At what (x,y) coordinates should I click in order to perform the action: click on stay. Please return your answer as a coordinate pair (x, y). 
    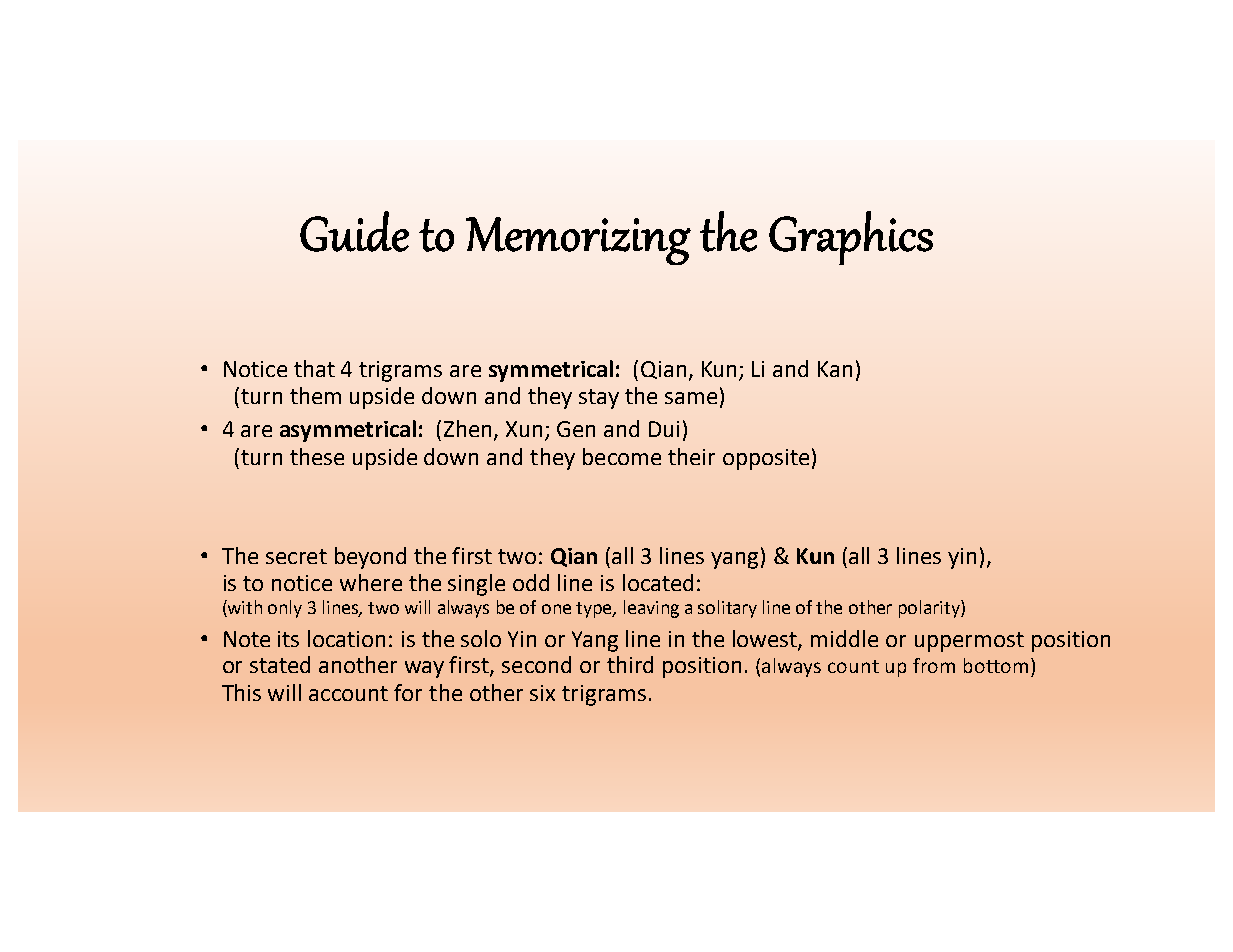
    Looking at the image, I should click on (599, 399).
